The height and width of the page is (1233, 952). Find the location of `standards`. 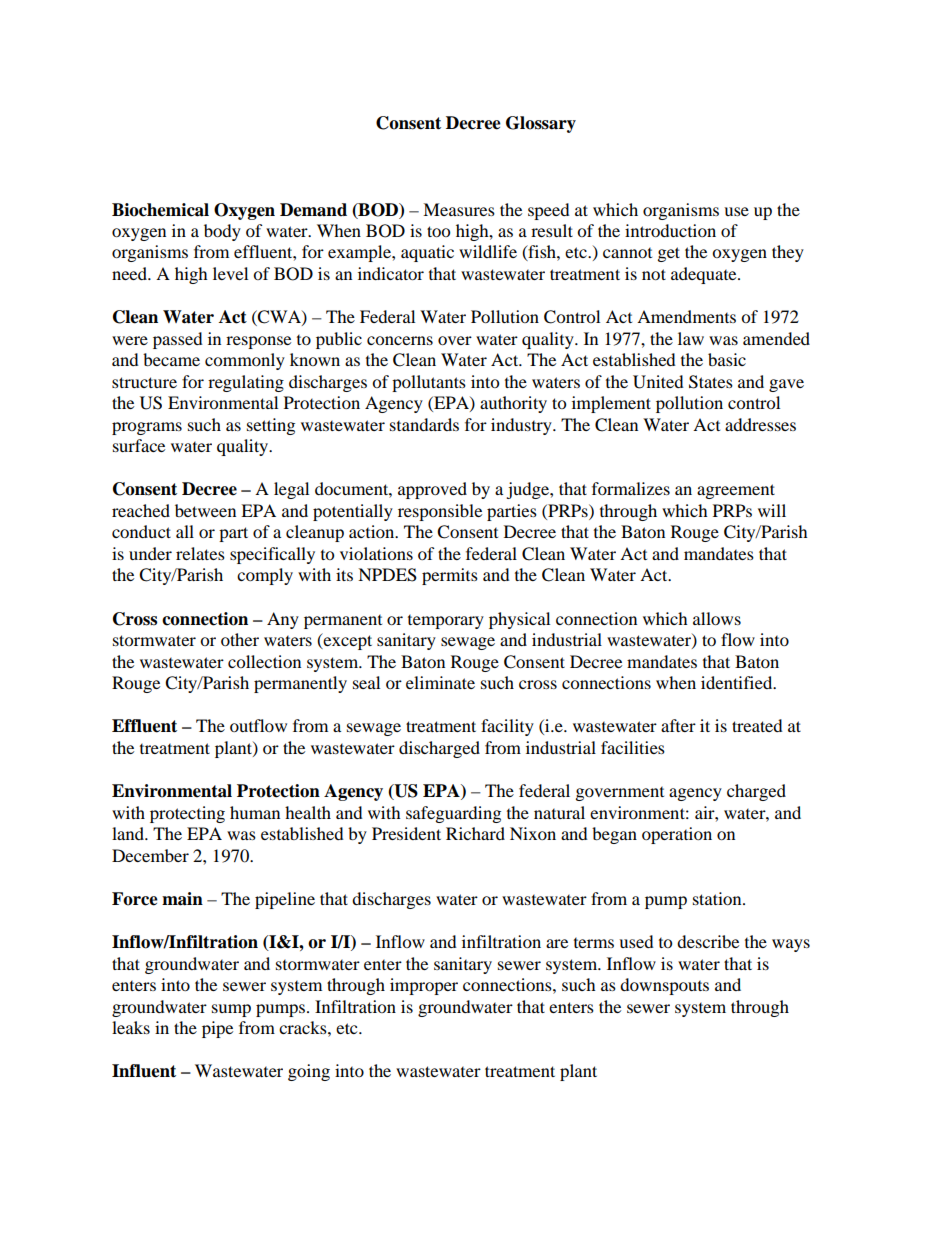

standards is located at coordinates (424, 424).
